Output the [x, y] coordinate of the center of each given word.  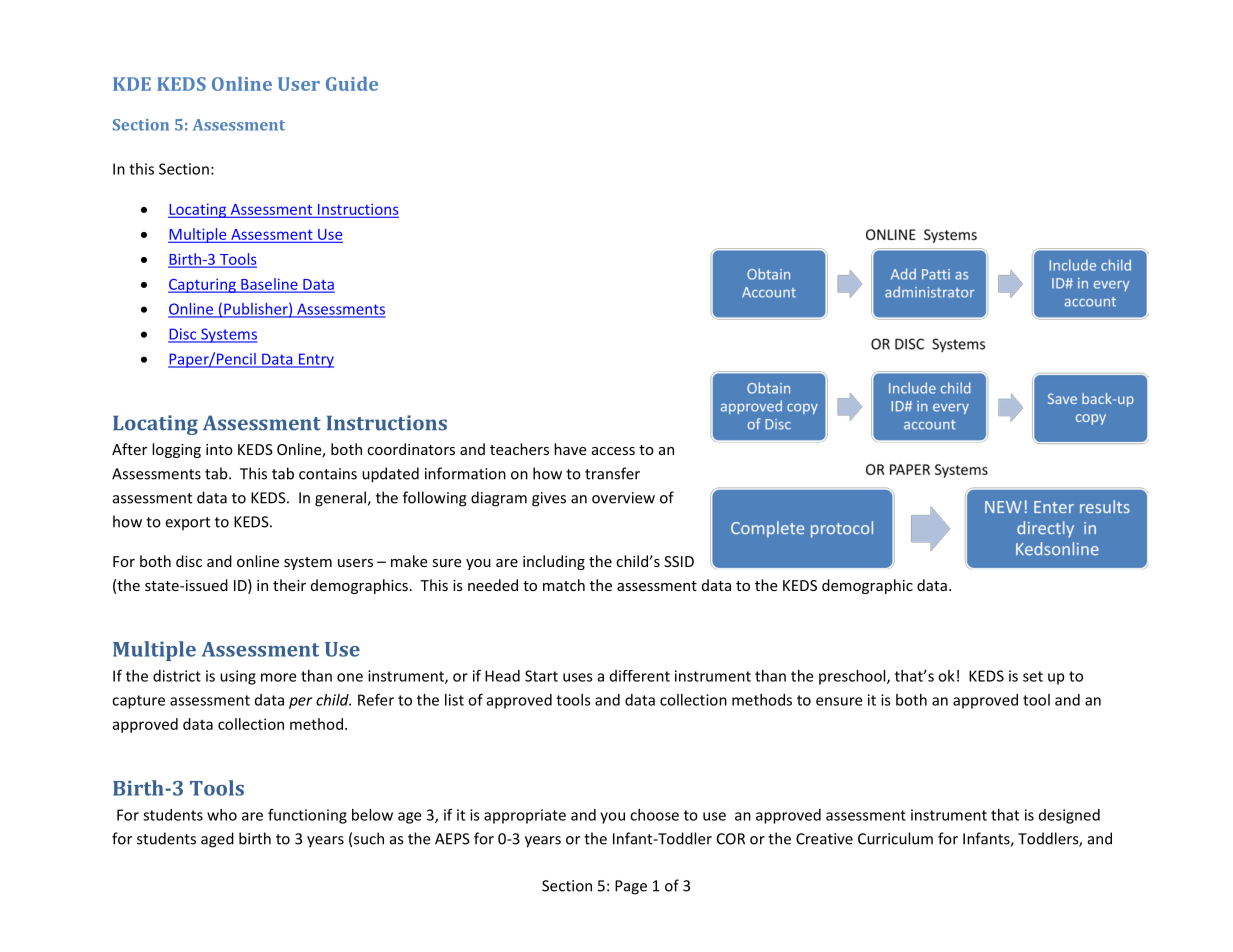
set [1033, 676]
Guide [352, 84]
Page [631, 887]
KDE [132, 84]
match [564, 585]
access [613, 451]
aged [217, 840]
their [289, 585]
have [570, 449]
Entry [315, 360]
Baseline [269, 285]
